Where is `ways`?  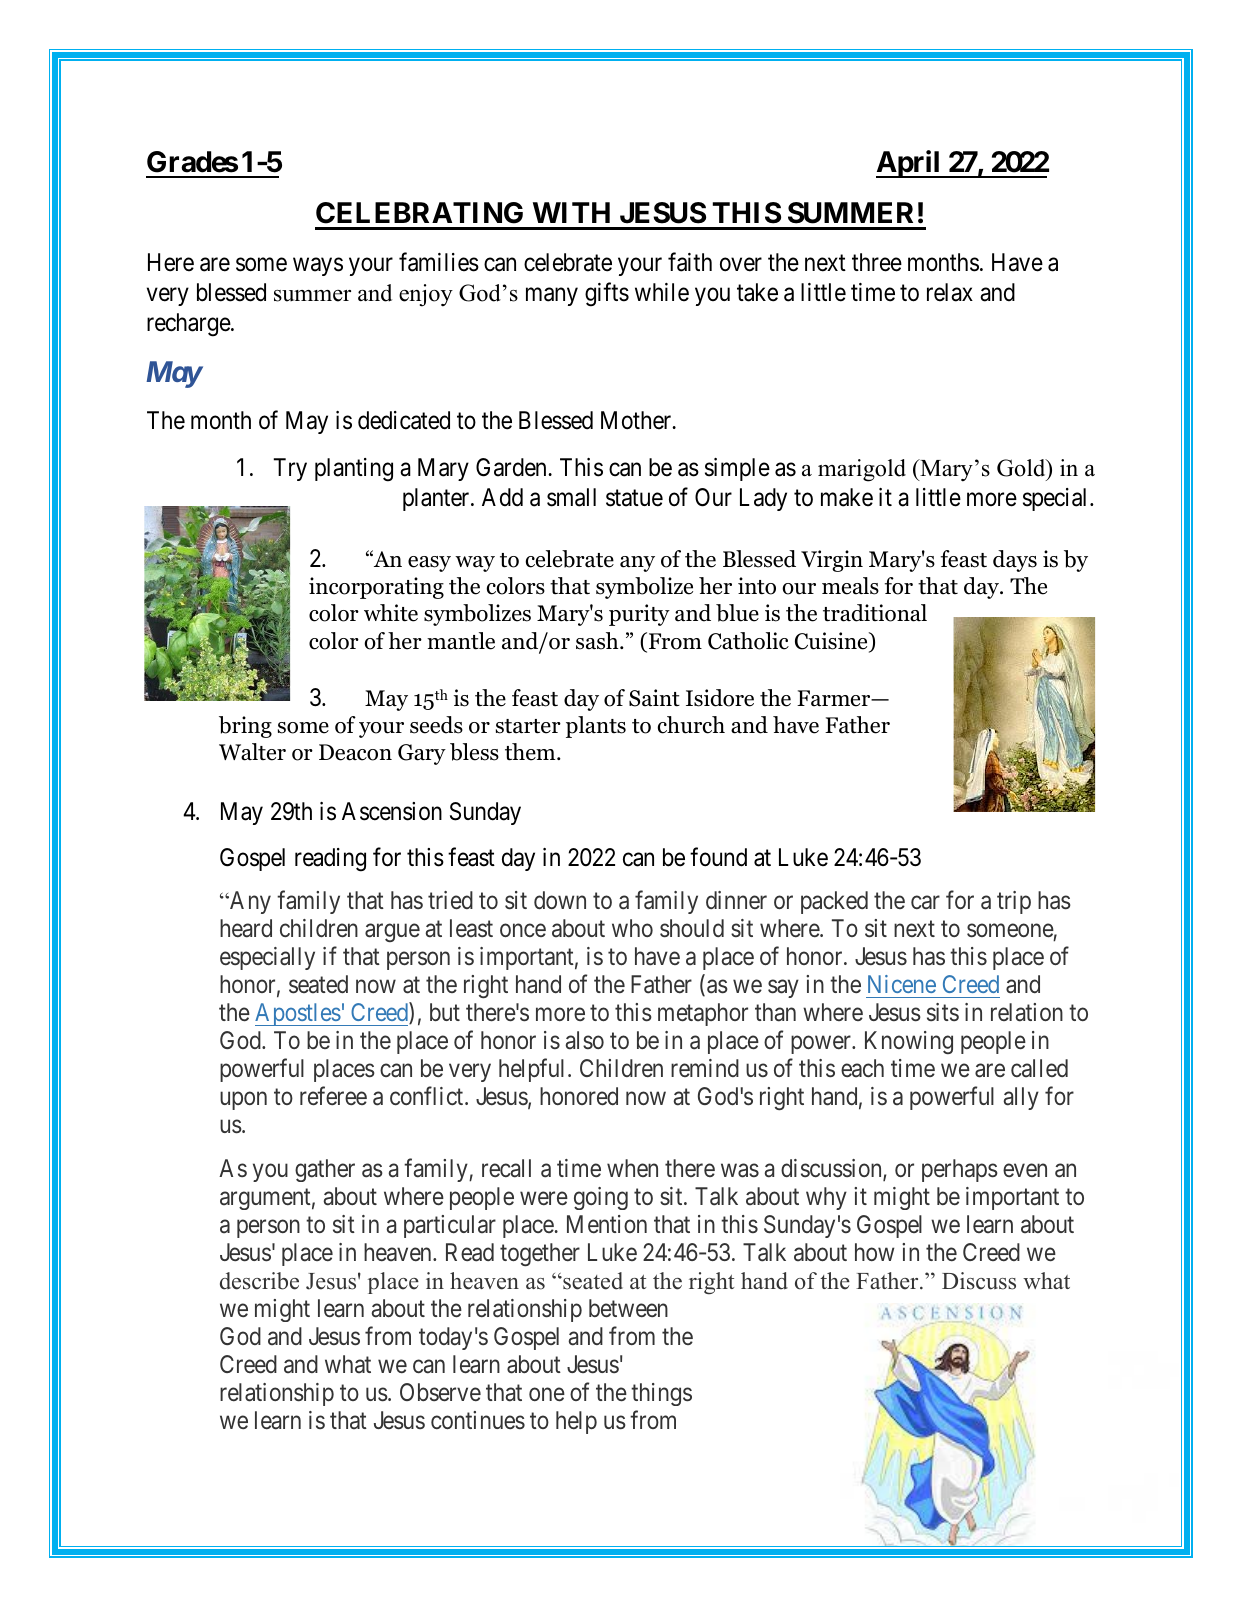
ways is located at coordinates (318, 267).
